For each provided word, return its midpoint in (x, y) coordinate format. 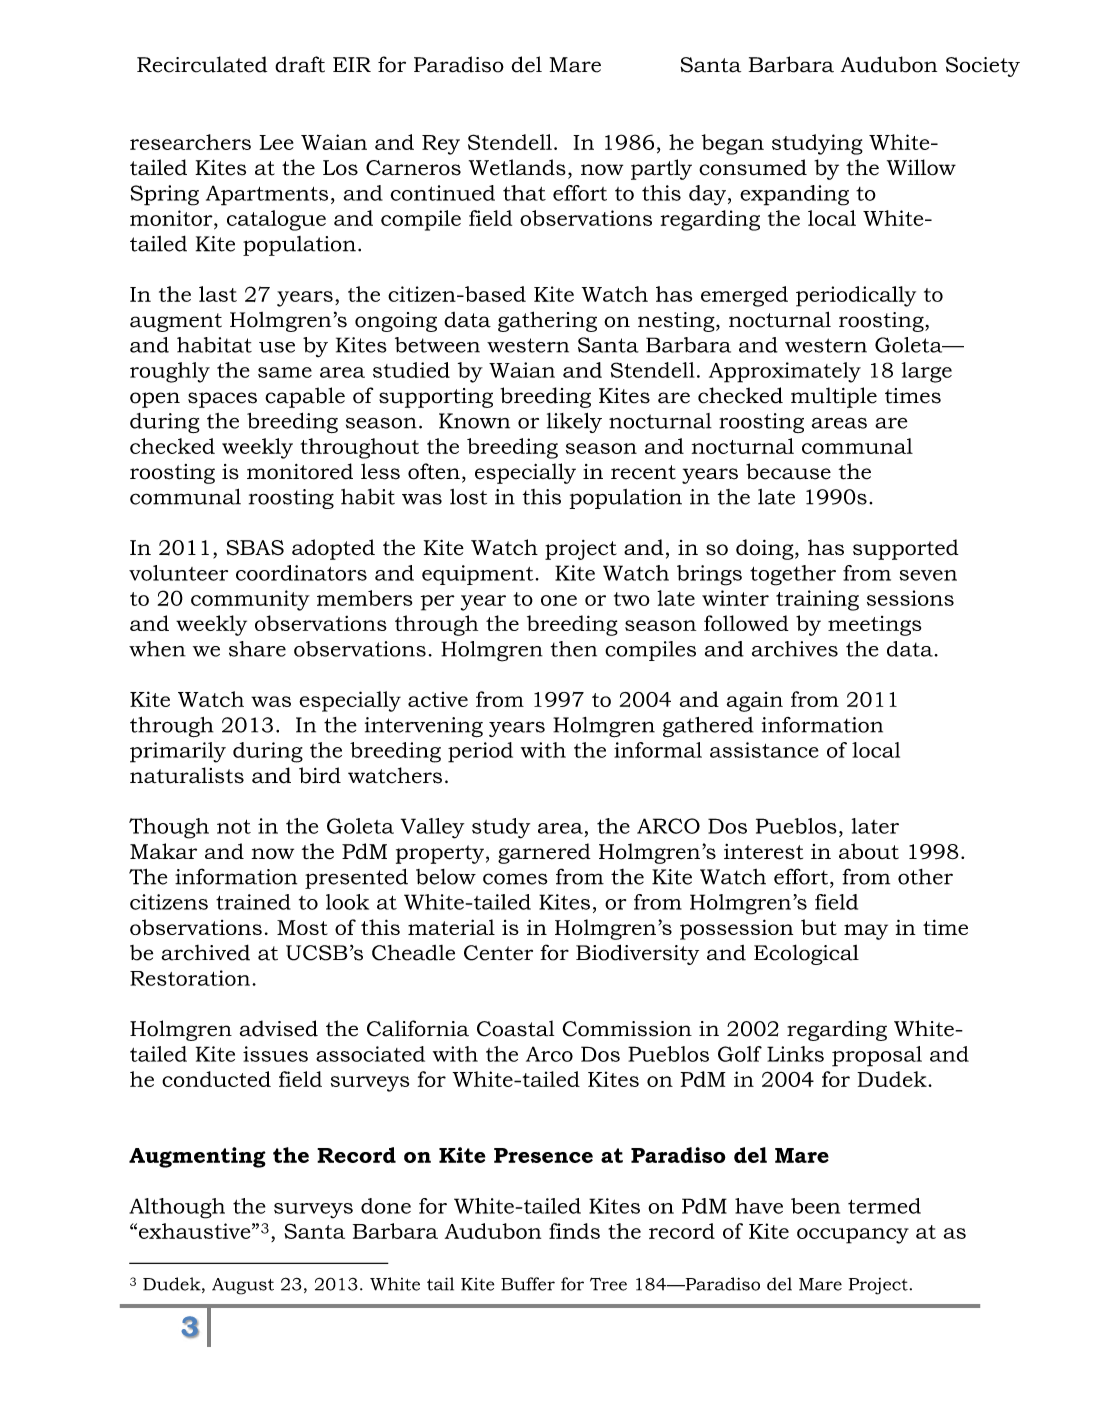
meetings (874, 626)
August (243, 1286)
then (574, 649)
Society (983, 67)
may (866, 932)
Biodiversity (637, 954)
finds (574, 1231)
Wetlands (517, 167)
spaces (222, 400)
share (257, 649)
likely (574, 423)
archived (205, 952)
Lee (276, 142)
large (927, 372)
